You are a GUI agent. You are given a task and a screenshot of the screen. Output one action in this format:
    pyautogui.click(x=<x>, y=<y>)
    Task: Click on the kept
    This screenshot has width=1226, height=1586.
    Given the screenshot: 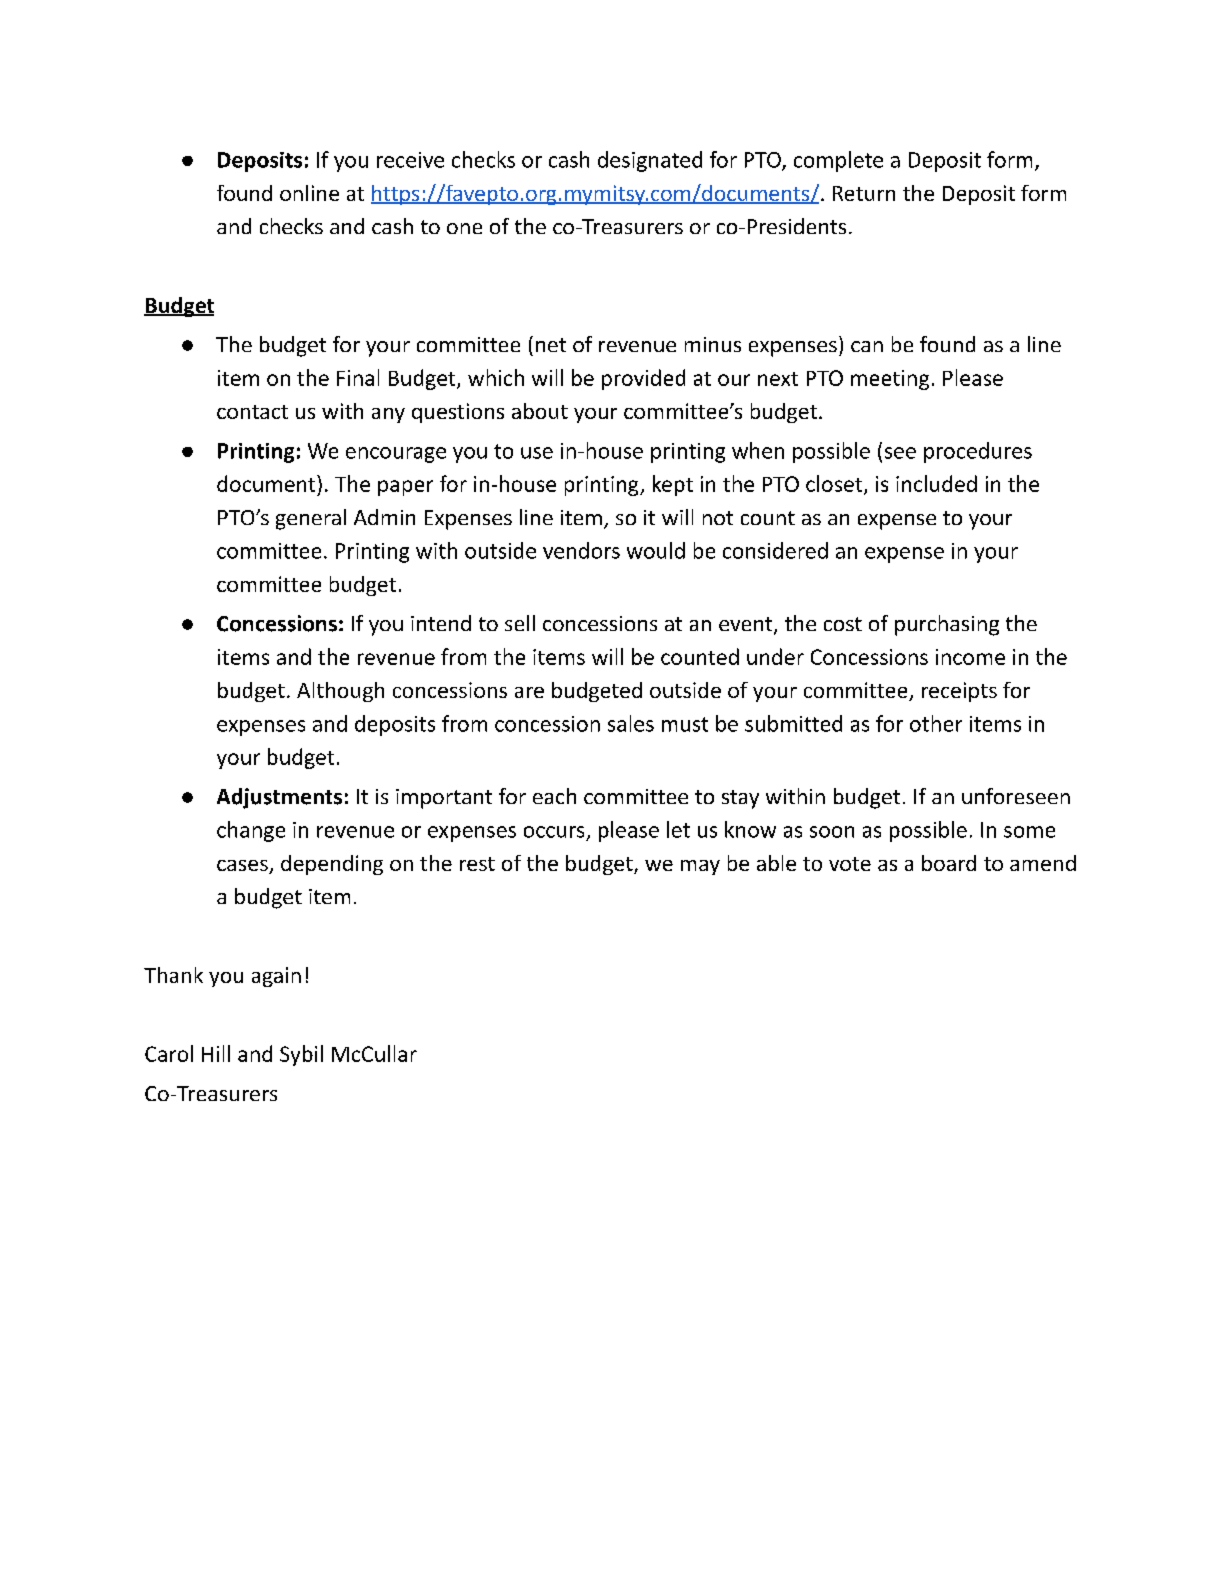 What is the action you would take?
    pyautogui.click(x=673, y=485)
